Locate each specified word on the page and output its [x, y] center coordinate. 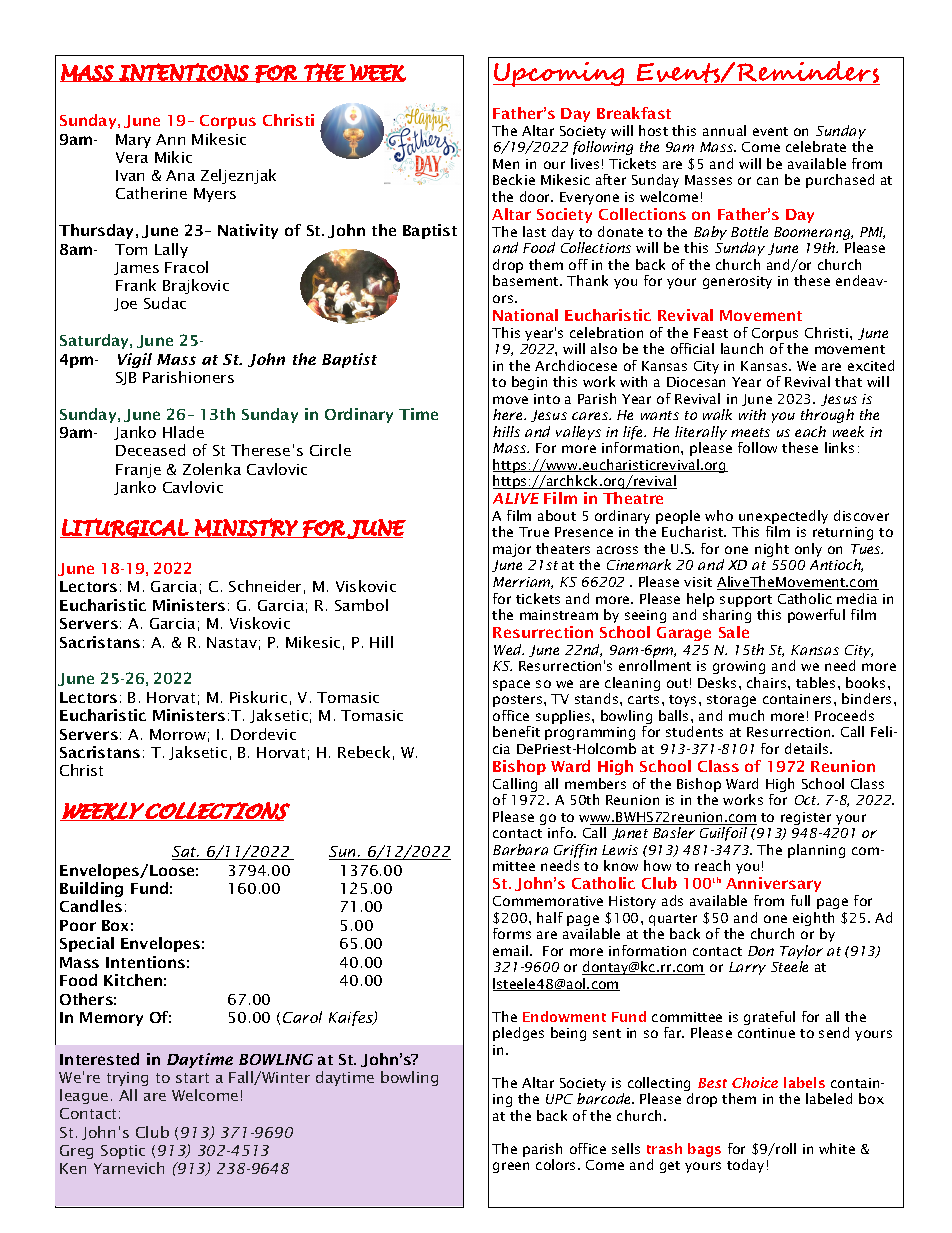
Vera [132, 157]
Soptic [123, 1152]
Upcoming [560, 74]
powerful [816, 616]
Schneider [265, 586]
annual [724, 130]
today [745, 1166]
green [511, 1167]
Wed [509, 649]
